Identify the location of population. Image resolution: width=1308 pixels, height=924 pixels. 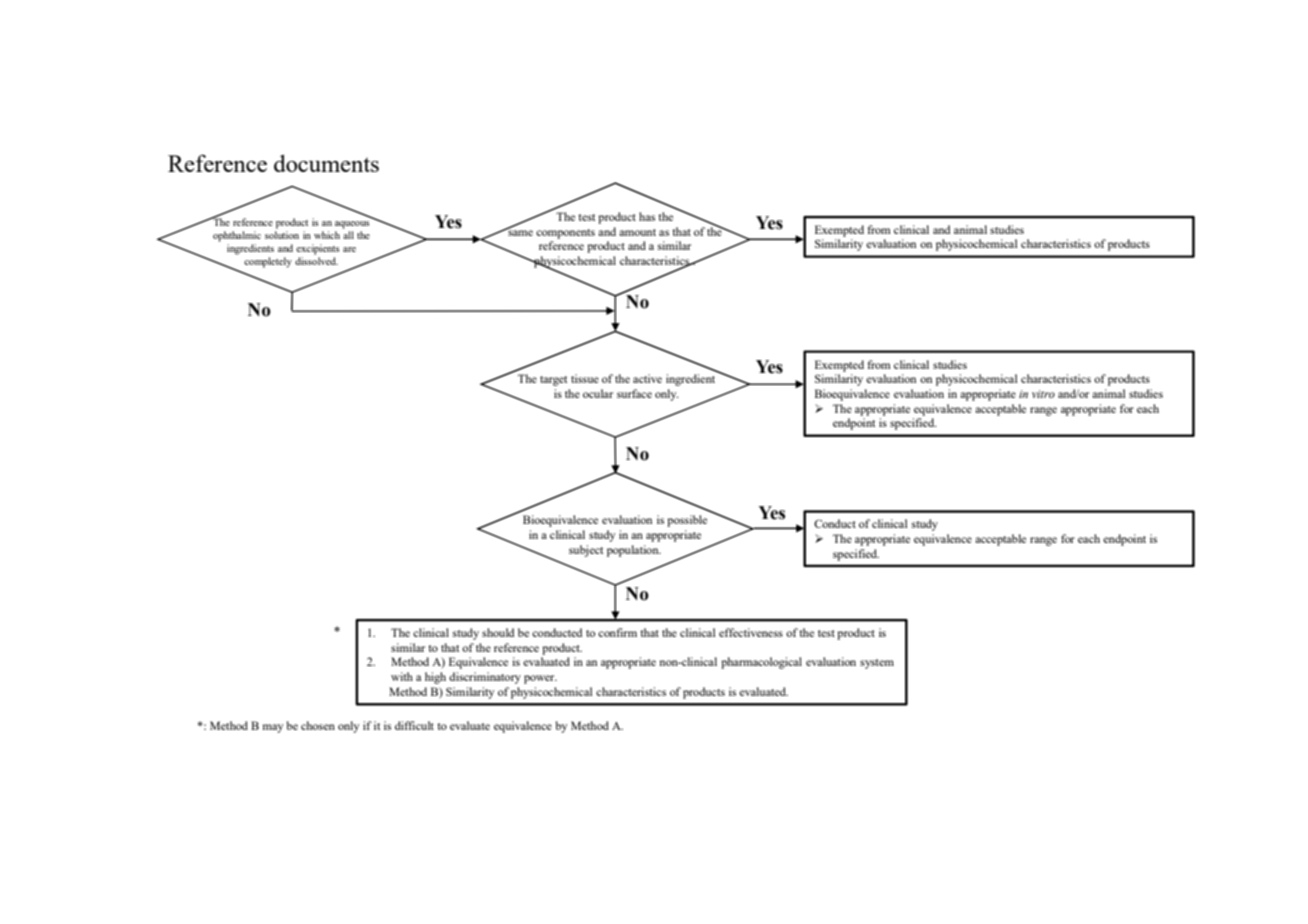
(634, 551).
